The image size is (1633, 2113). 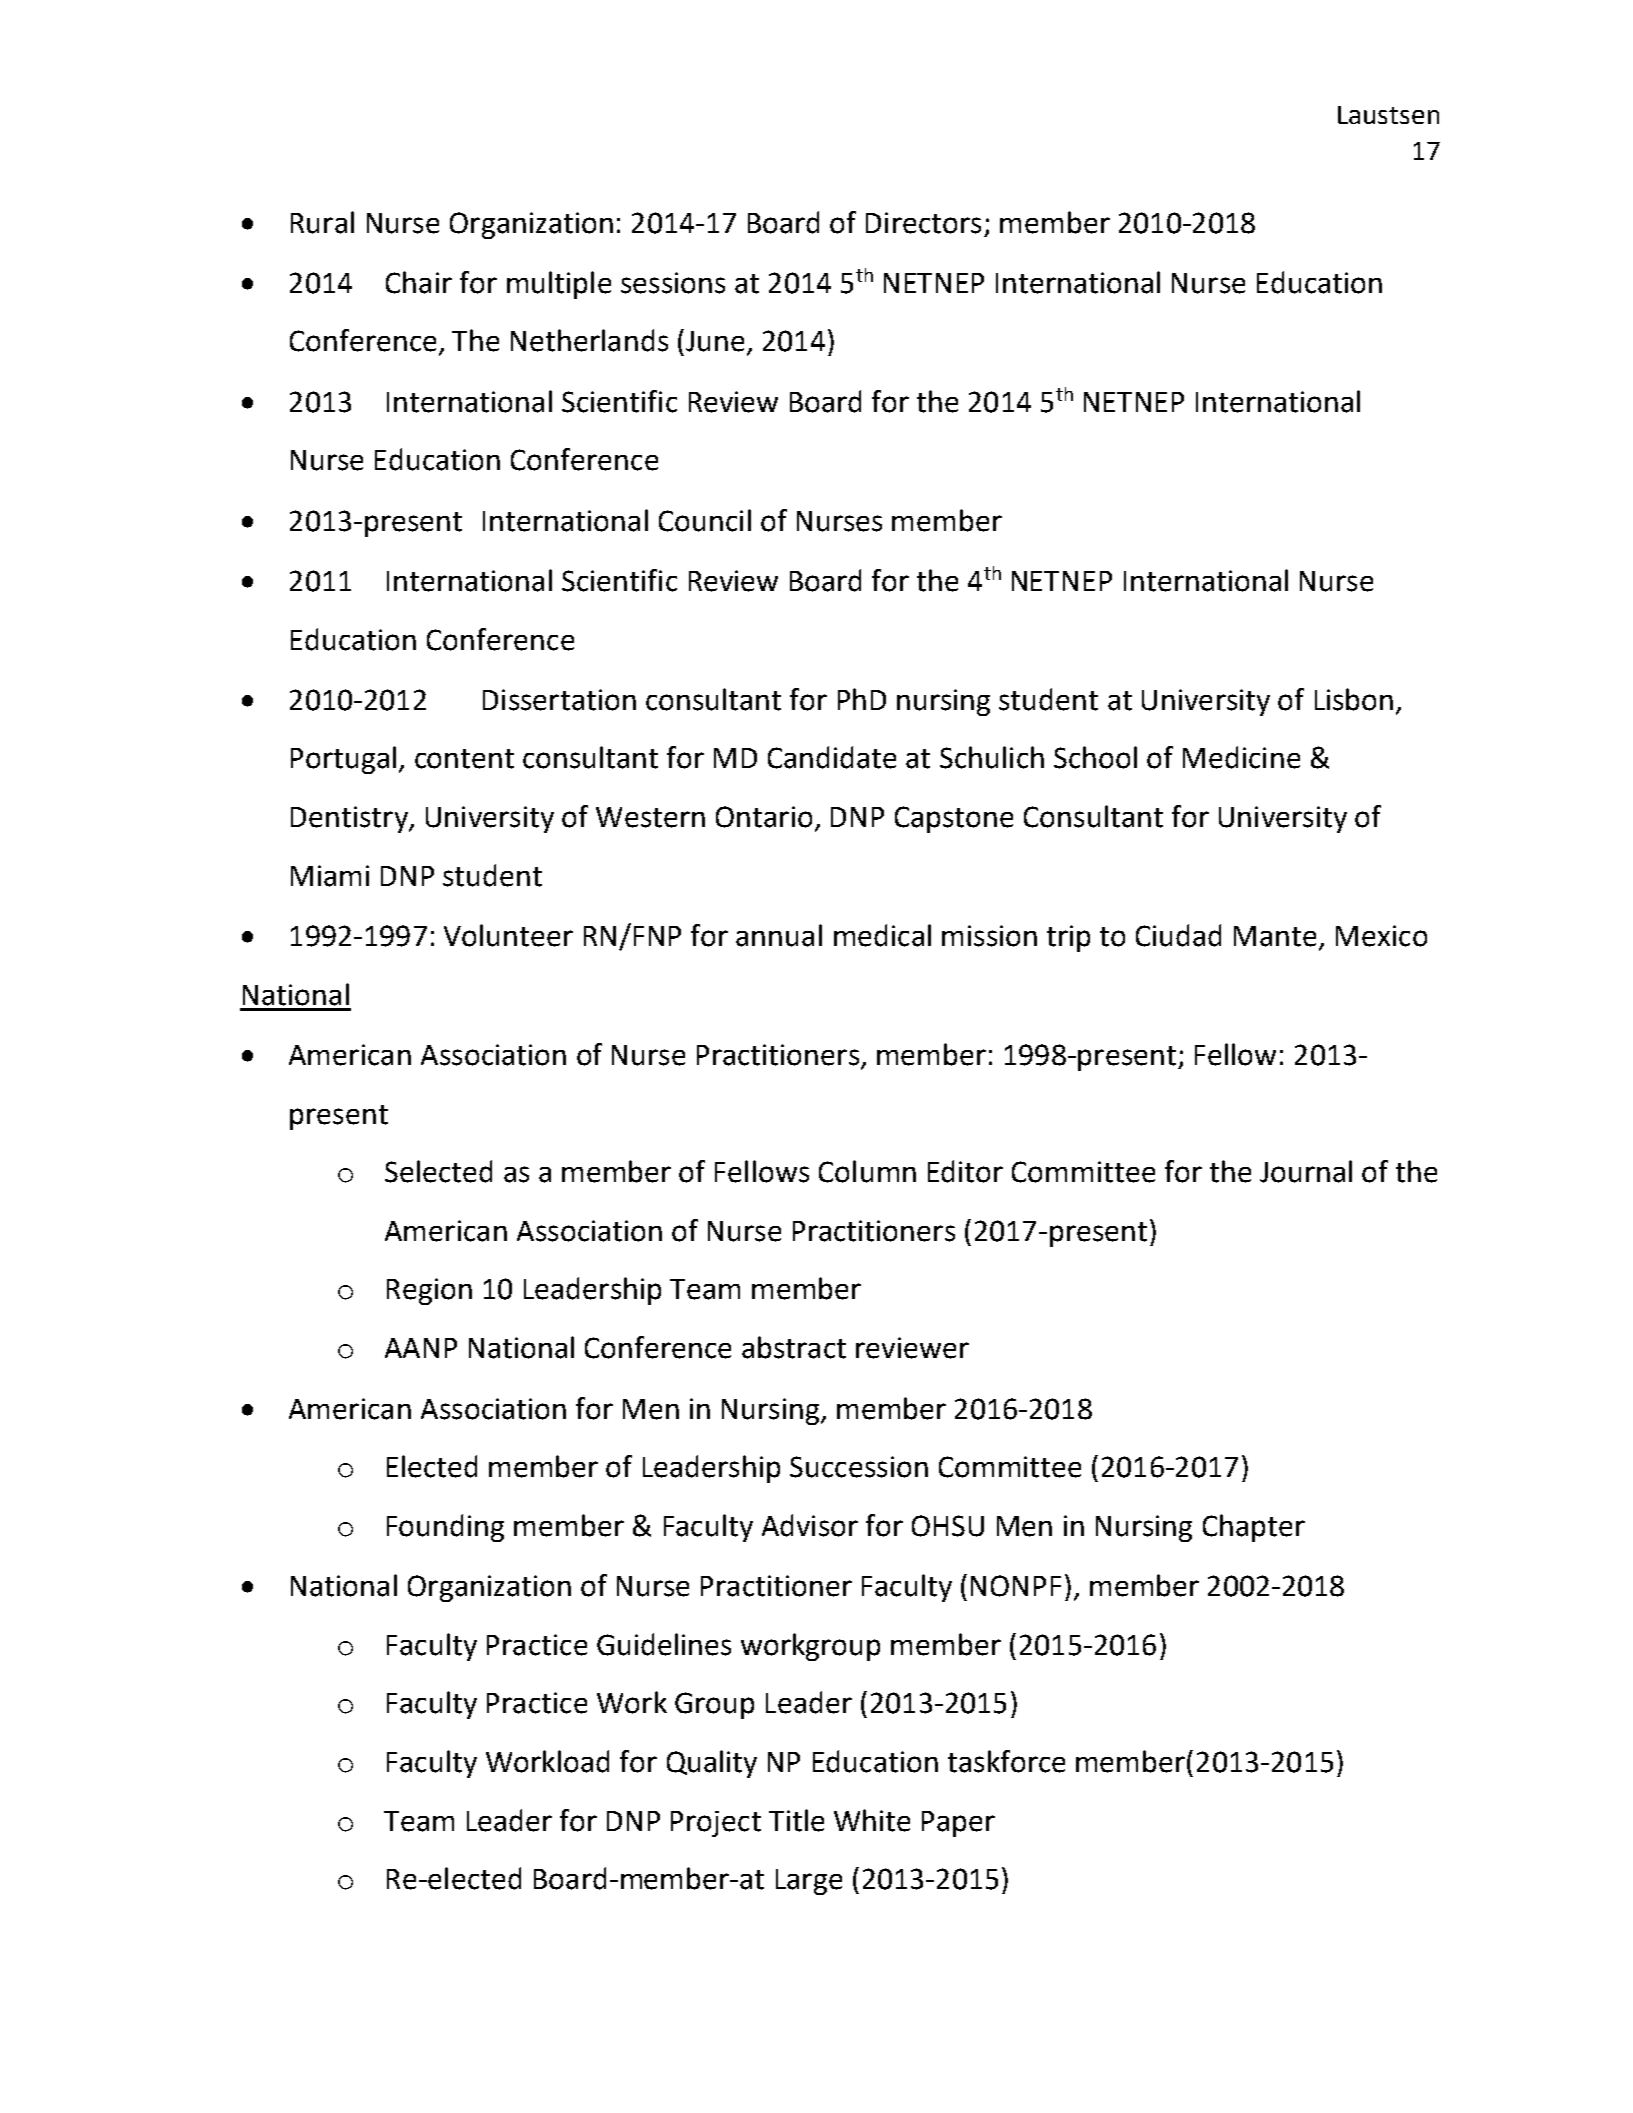 What do you see at coordinates (1306, 1171) in the document?
I see `Journal` at bounding box center [1306, 1171].
